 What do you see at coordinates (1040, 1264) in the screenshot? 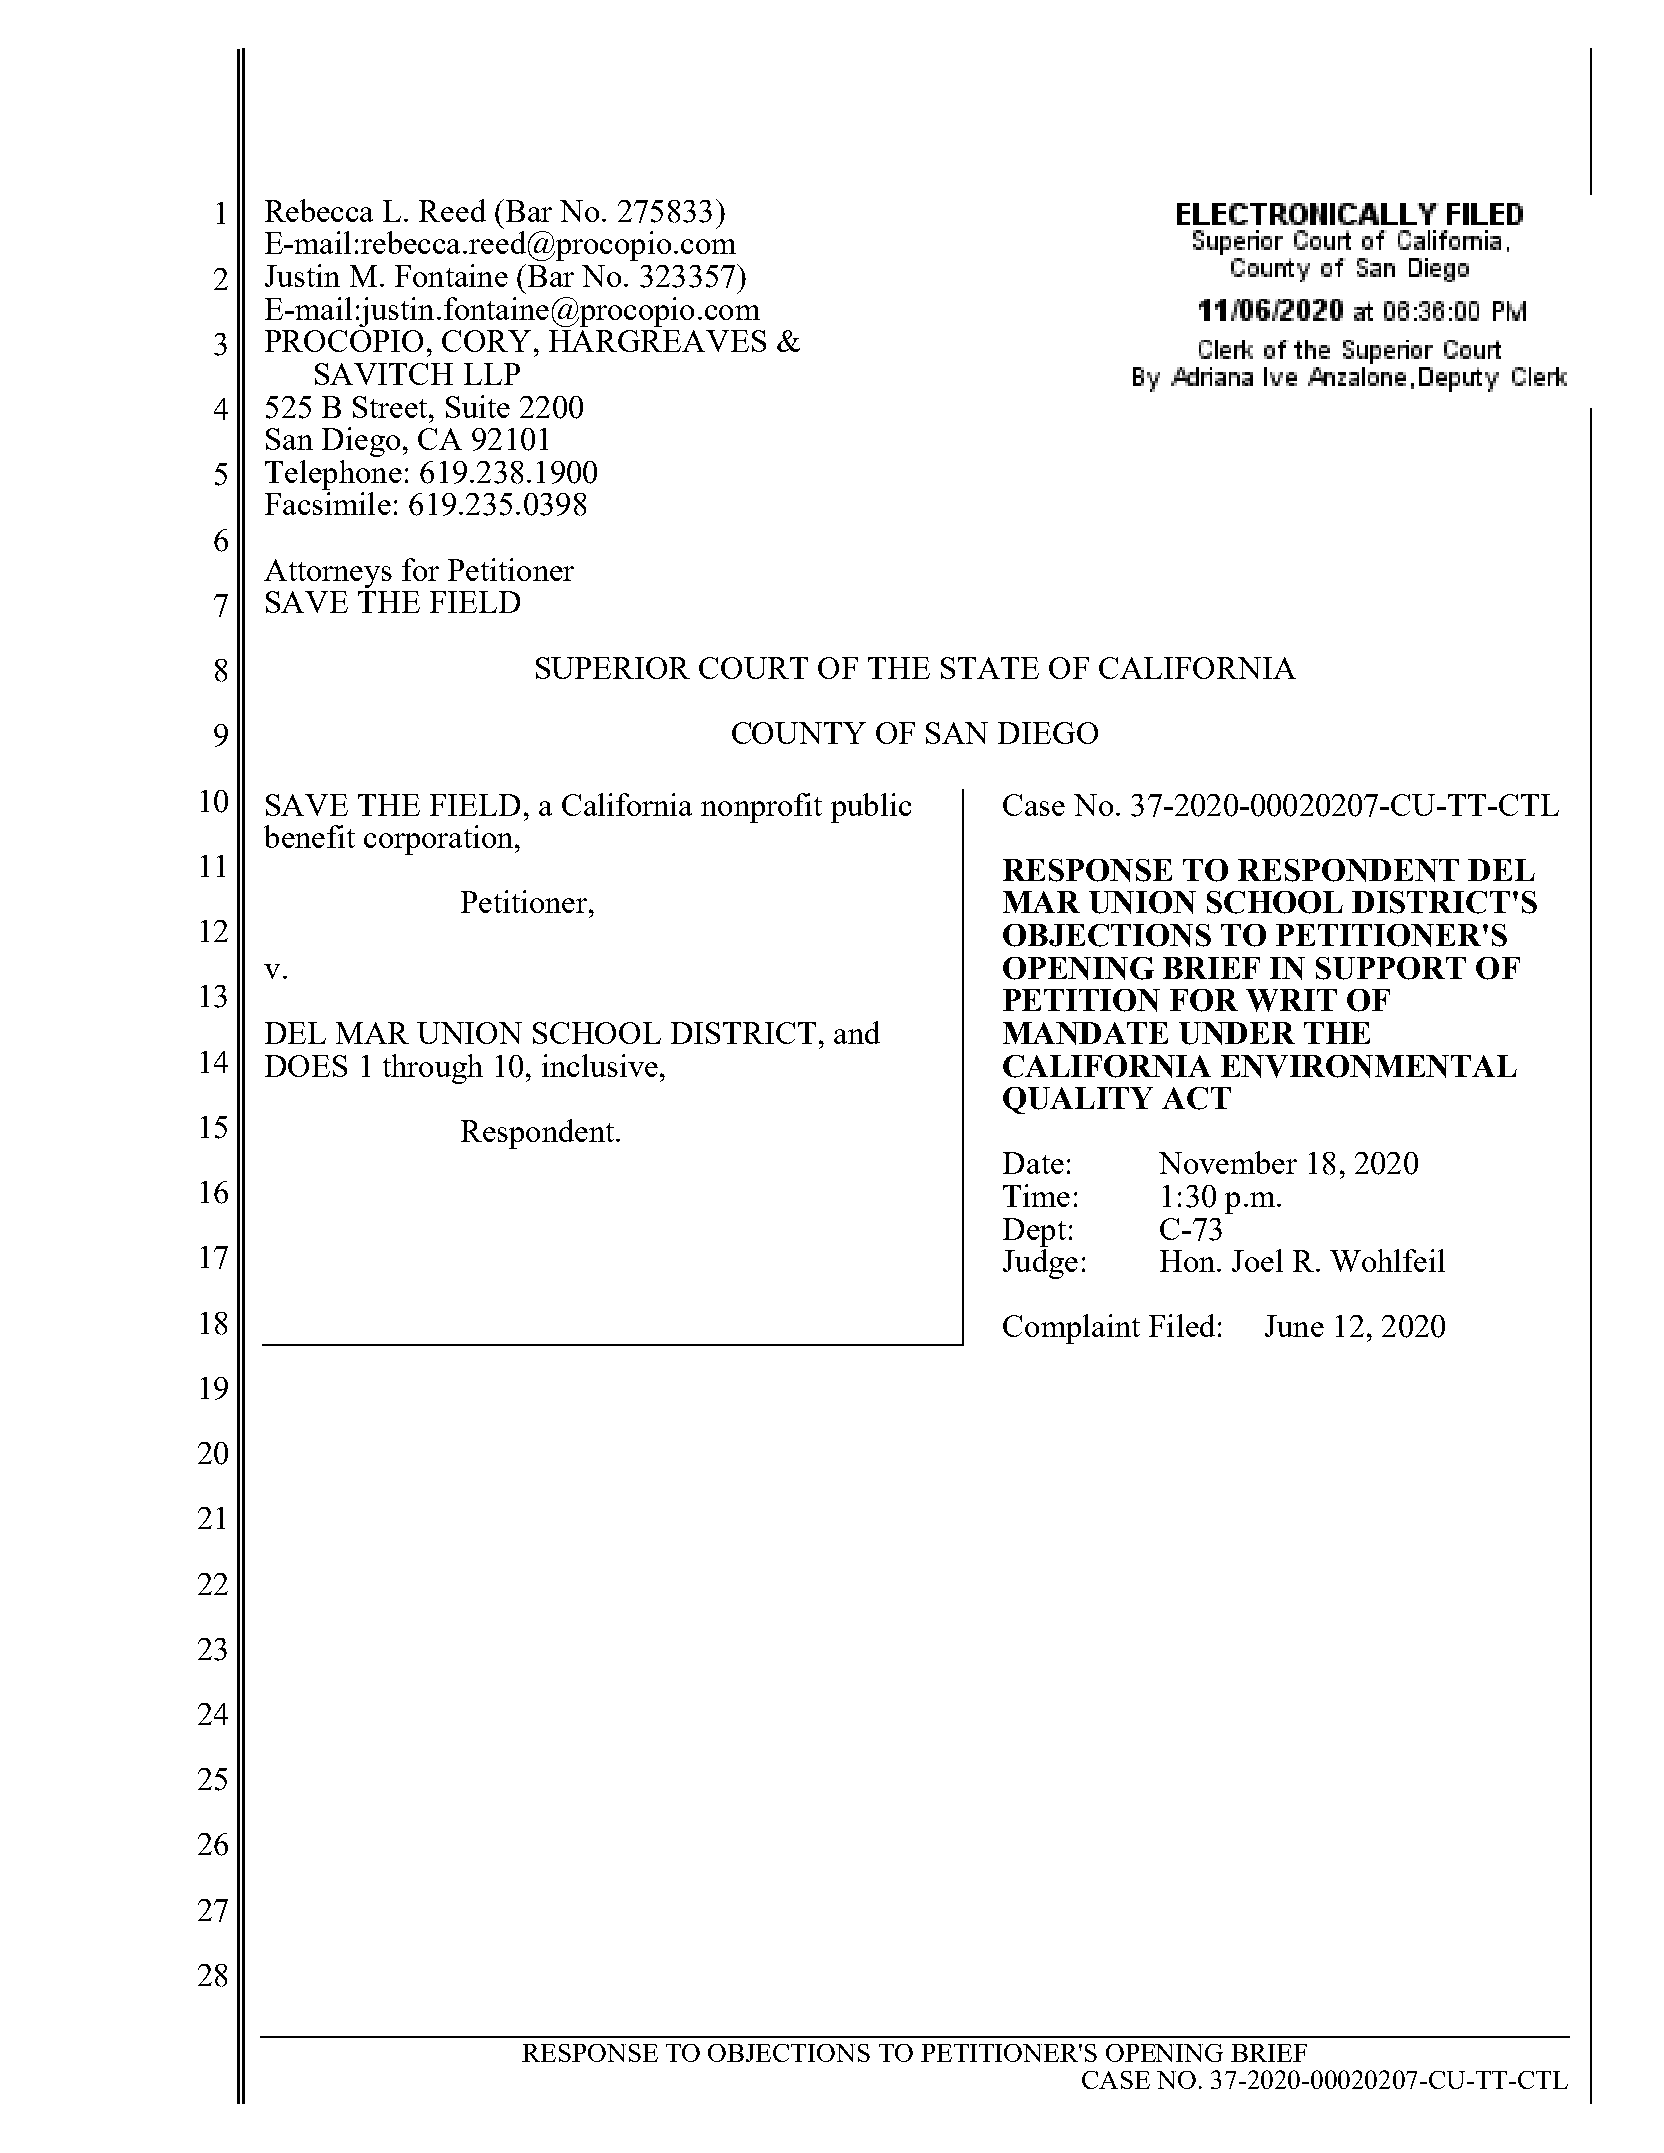
I see `Judge` at bounding box center [1040, 1264].
